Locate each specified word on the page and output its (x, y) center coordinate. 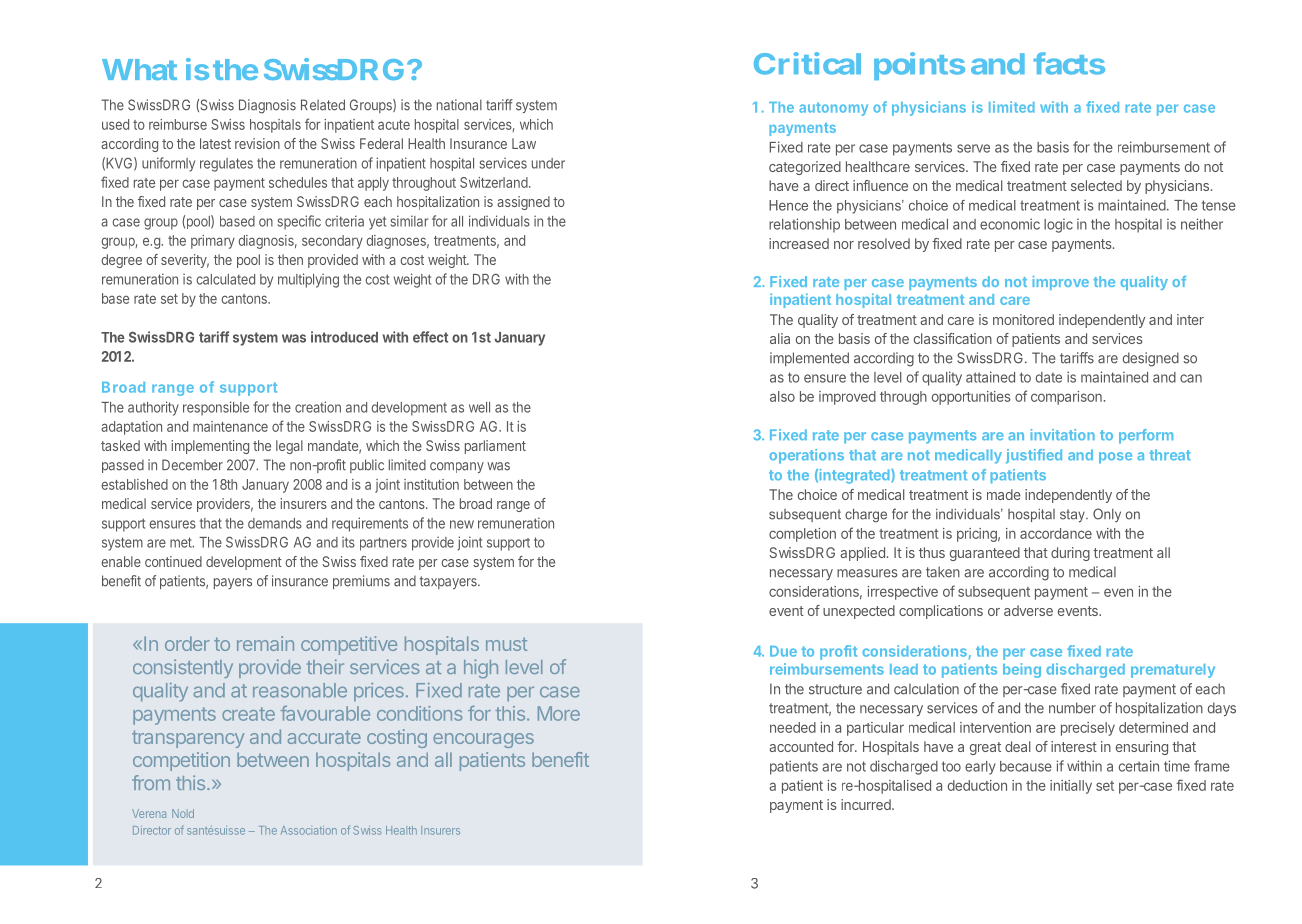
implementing (210, 447)
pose (1115, 458)
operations (806, 456)
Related (323, 105)
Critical (807, 63)
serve (973, 148)
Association (309, 830)
